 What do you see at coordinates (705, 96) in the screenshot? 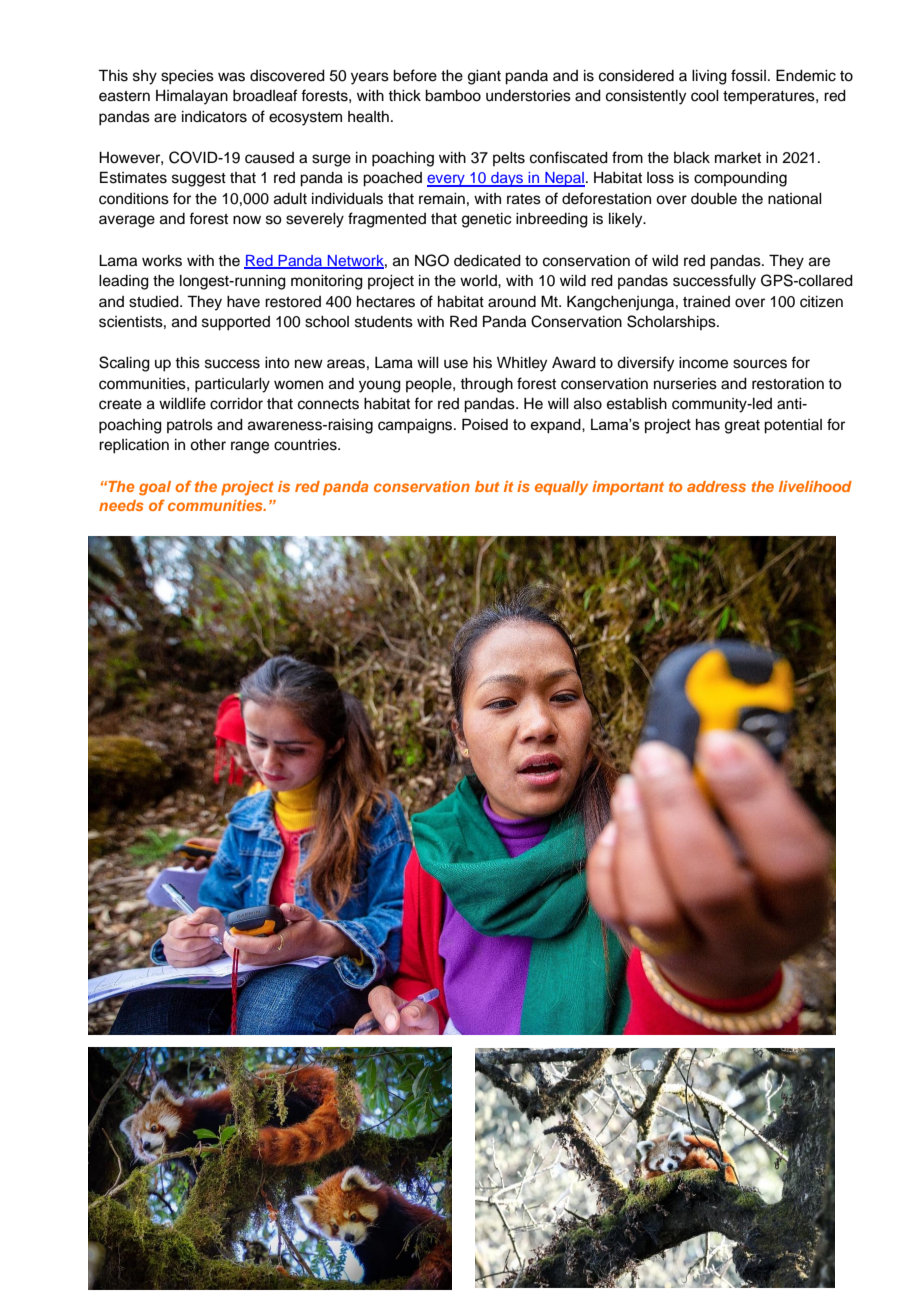
I see `cool` at bounding box center [705, 96].
